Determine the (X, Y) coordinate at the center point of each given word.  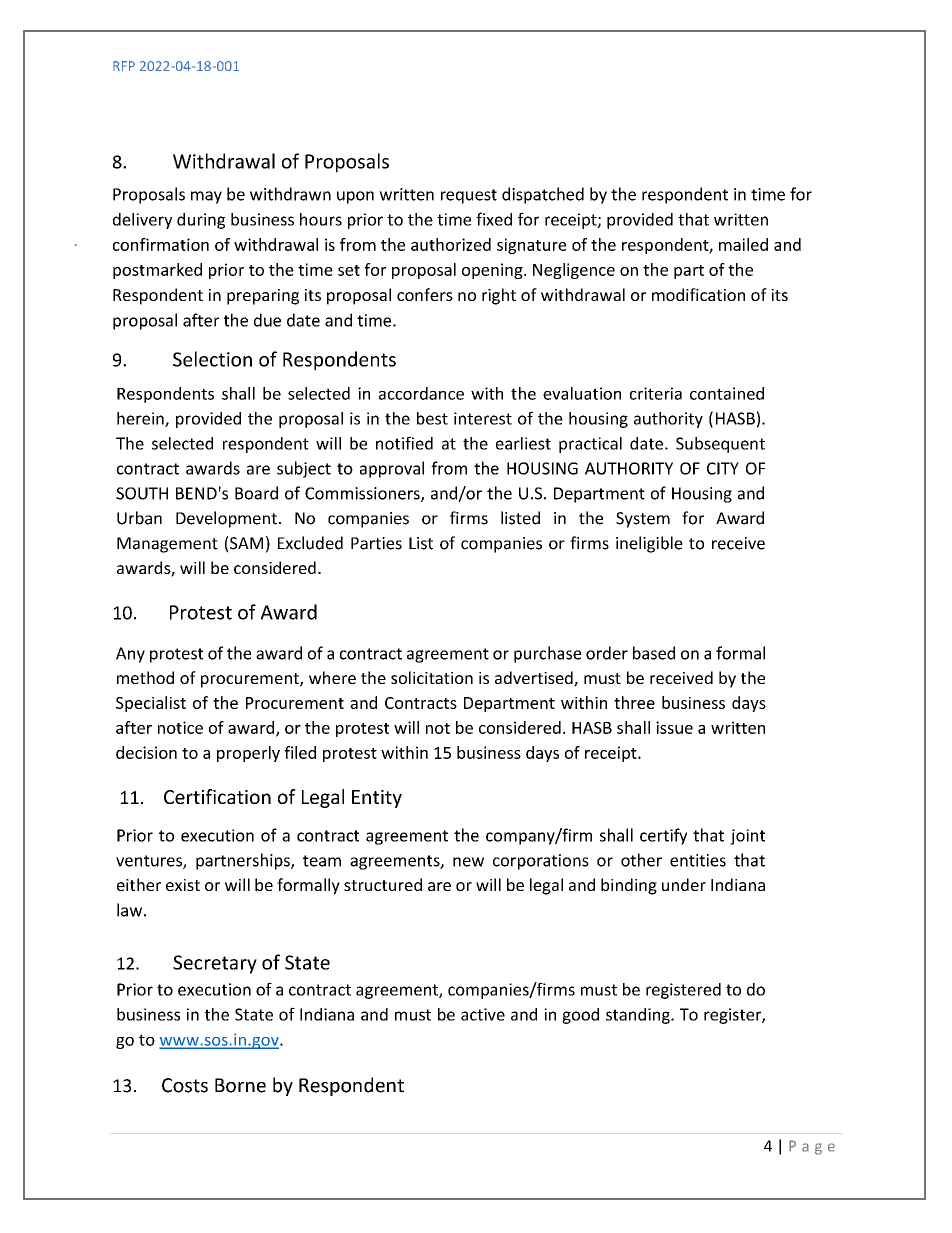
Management (167, 545)
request (469, 196)
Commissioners (363, 494)
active (483, 1014)
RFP (124, 66)
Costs (185, 1085)
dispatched (543, 195)
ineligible (649, 544)
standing (639, 1016)
